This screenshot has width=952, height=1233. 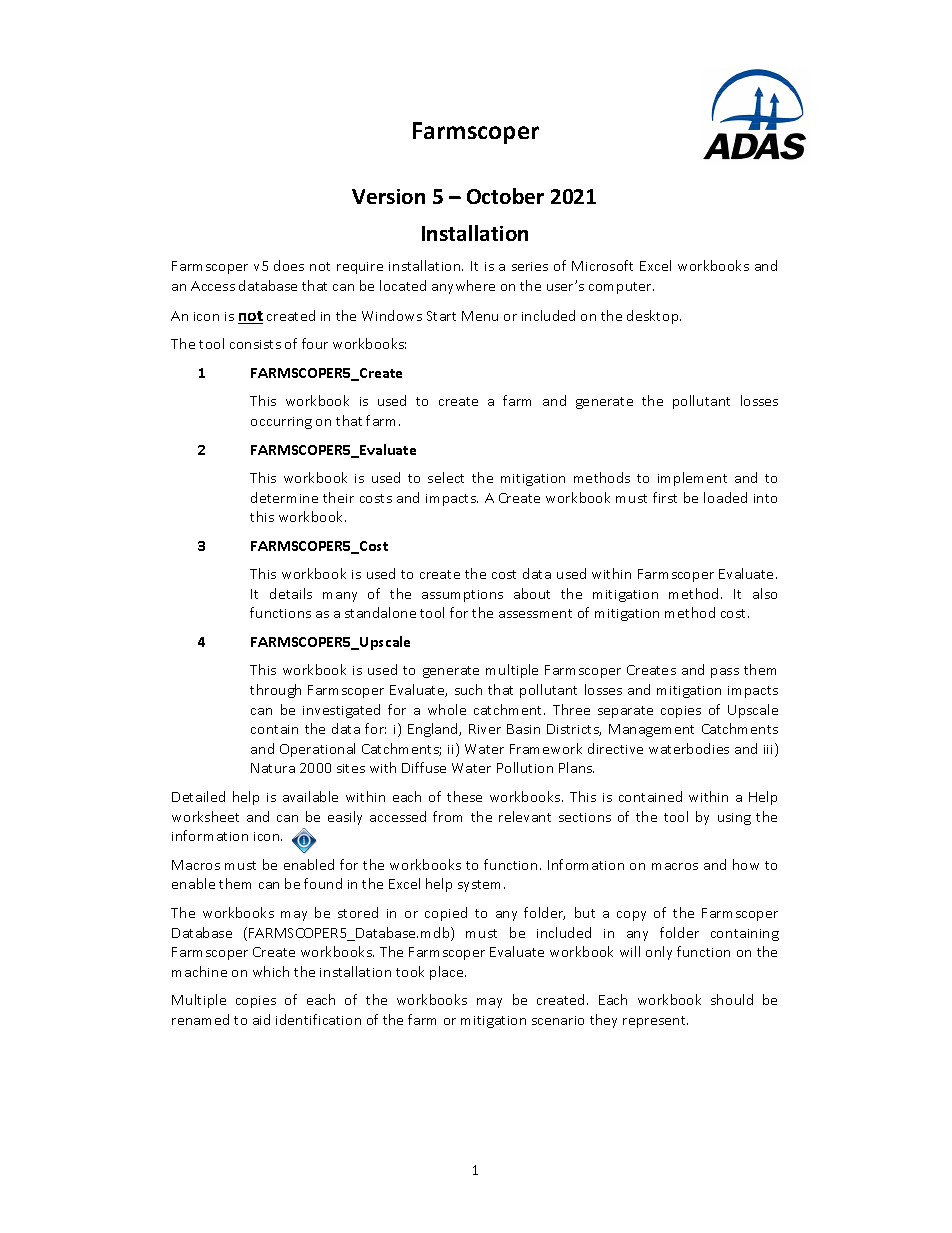 What do you see at coordinates (462, 596) in the screenshot?
I see `assumptions` at bounding box center [462, 596].
